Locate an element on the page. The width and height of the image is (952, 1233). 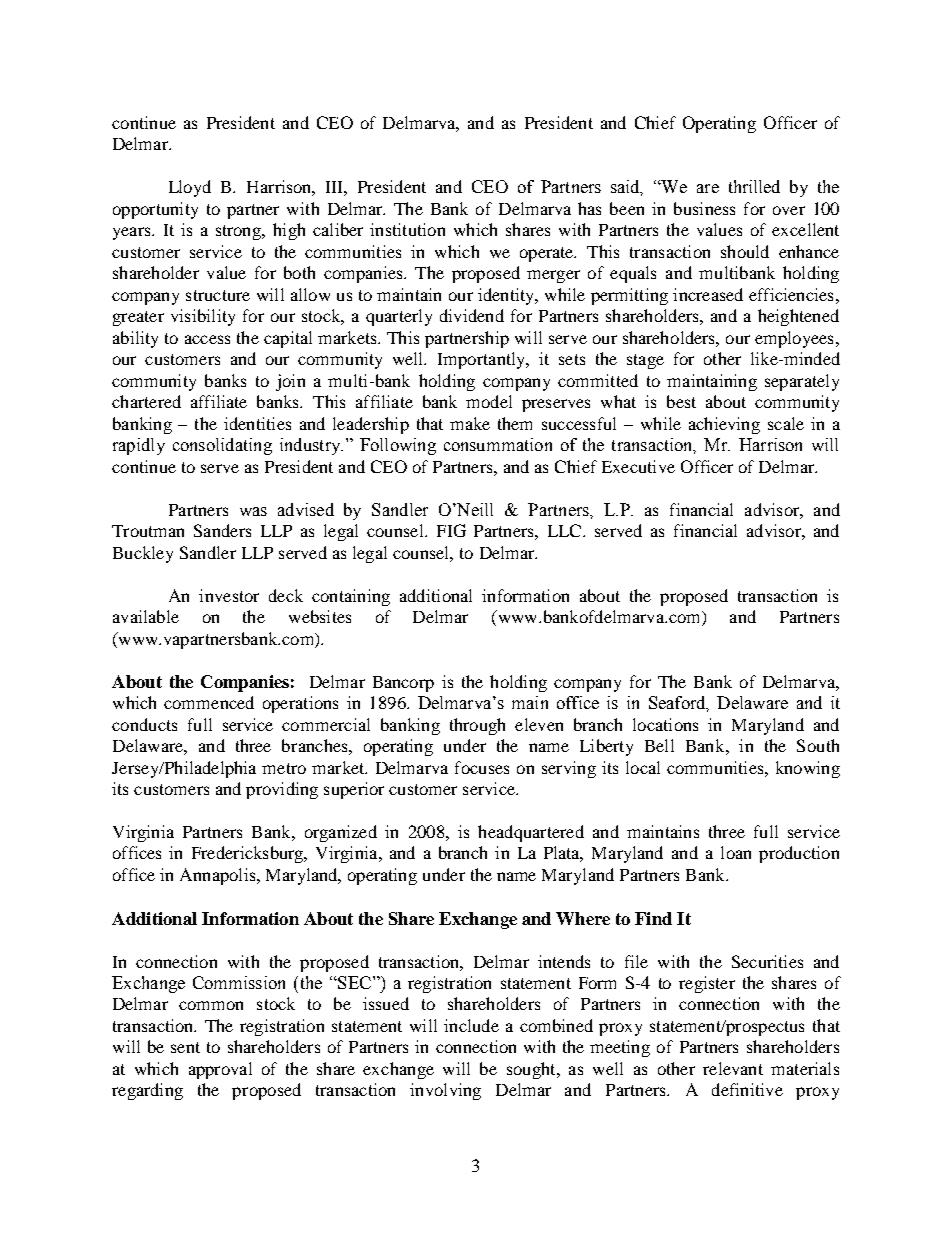
institution is located at coordinates (407, 229).
